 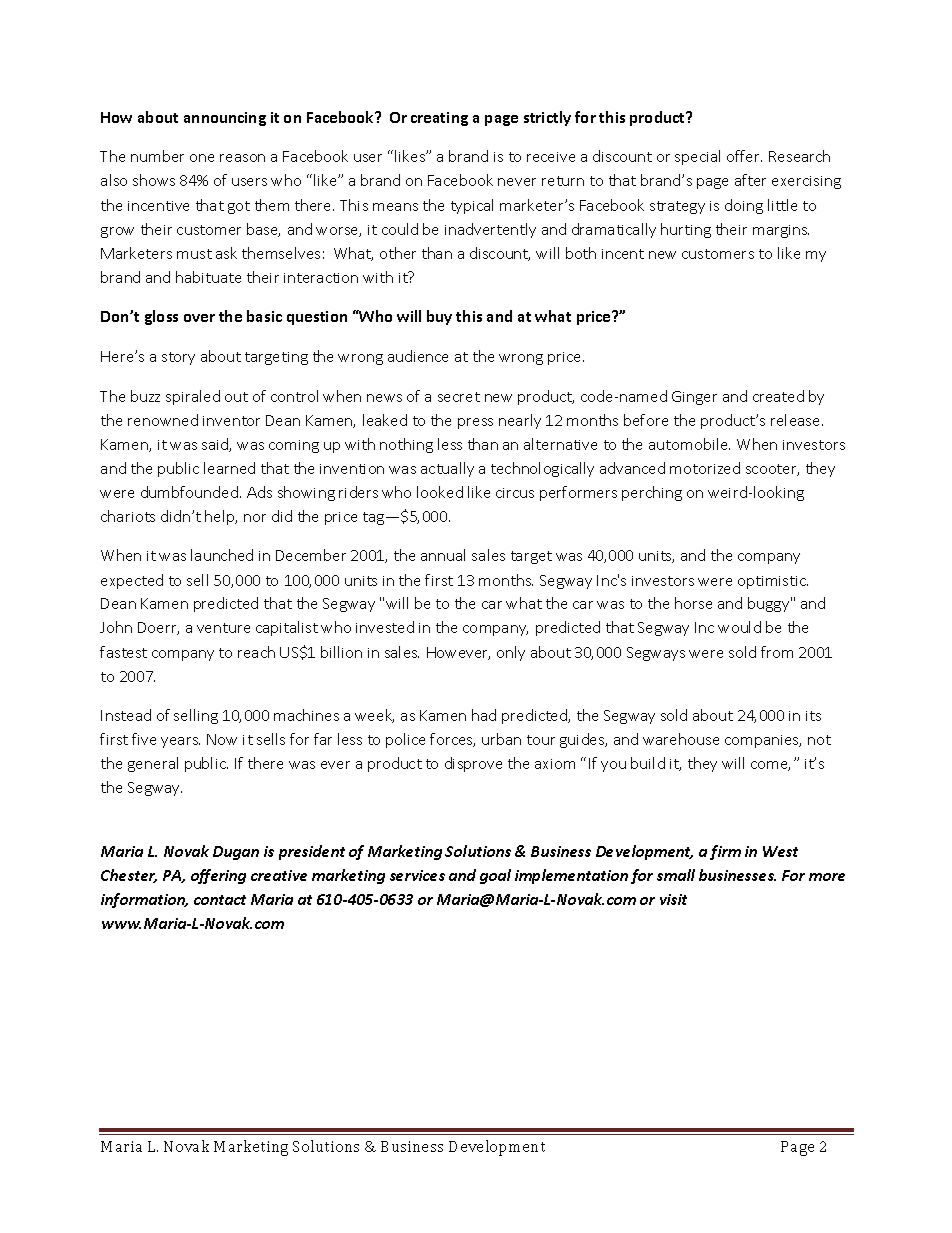 I want to click on created, so click(x=778, y=396).
